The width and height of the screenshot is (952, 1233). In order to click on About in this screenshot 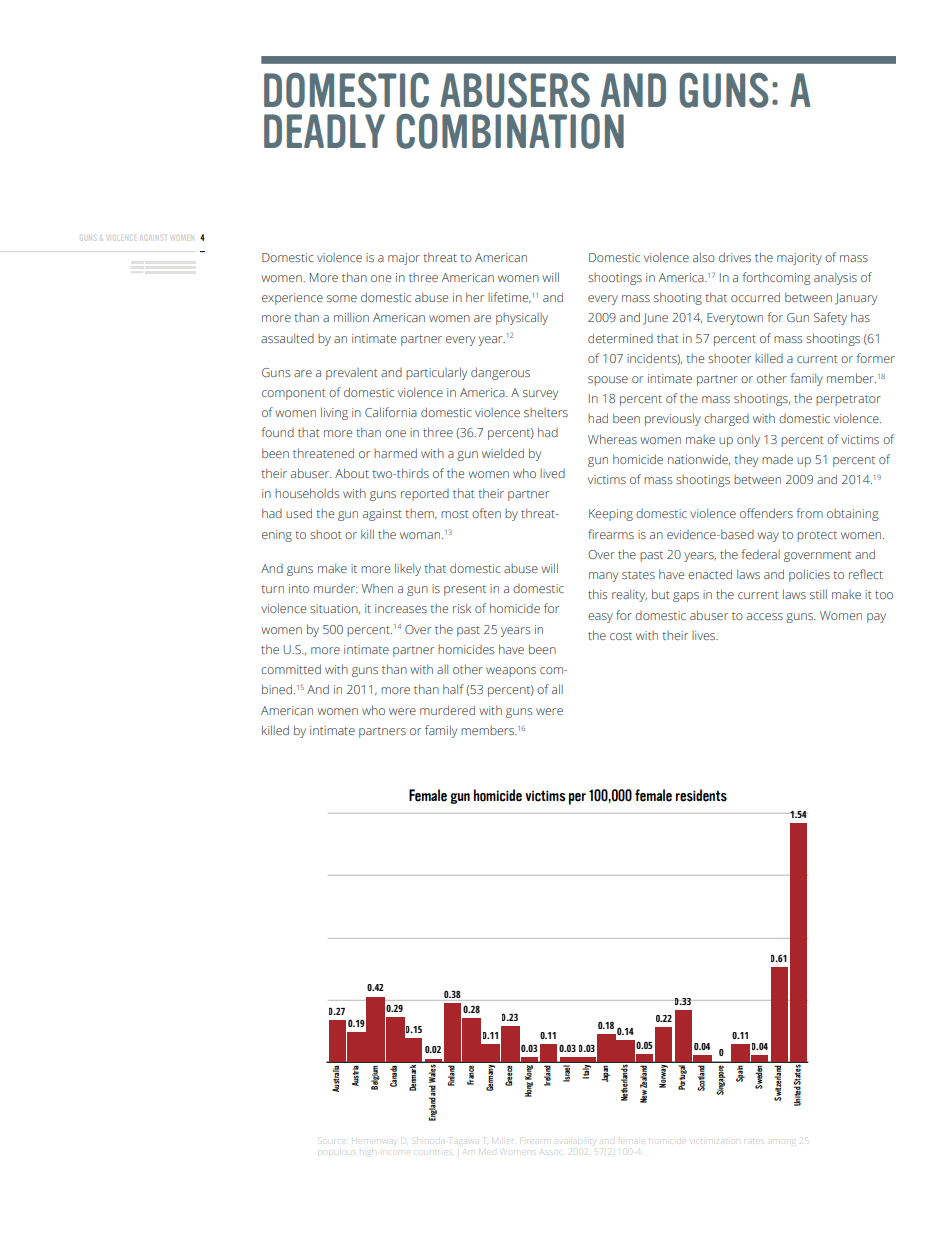, I will do `click(352, 473)`.
